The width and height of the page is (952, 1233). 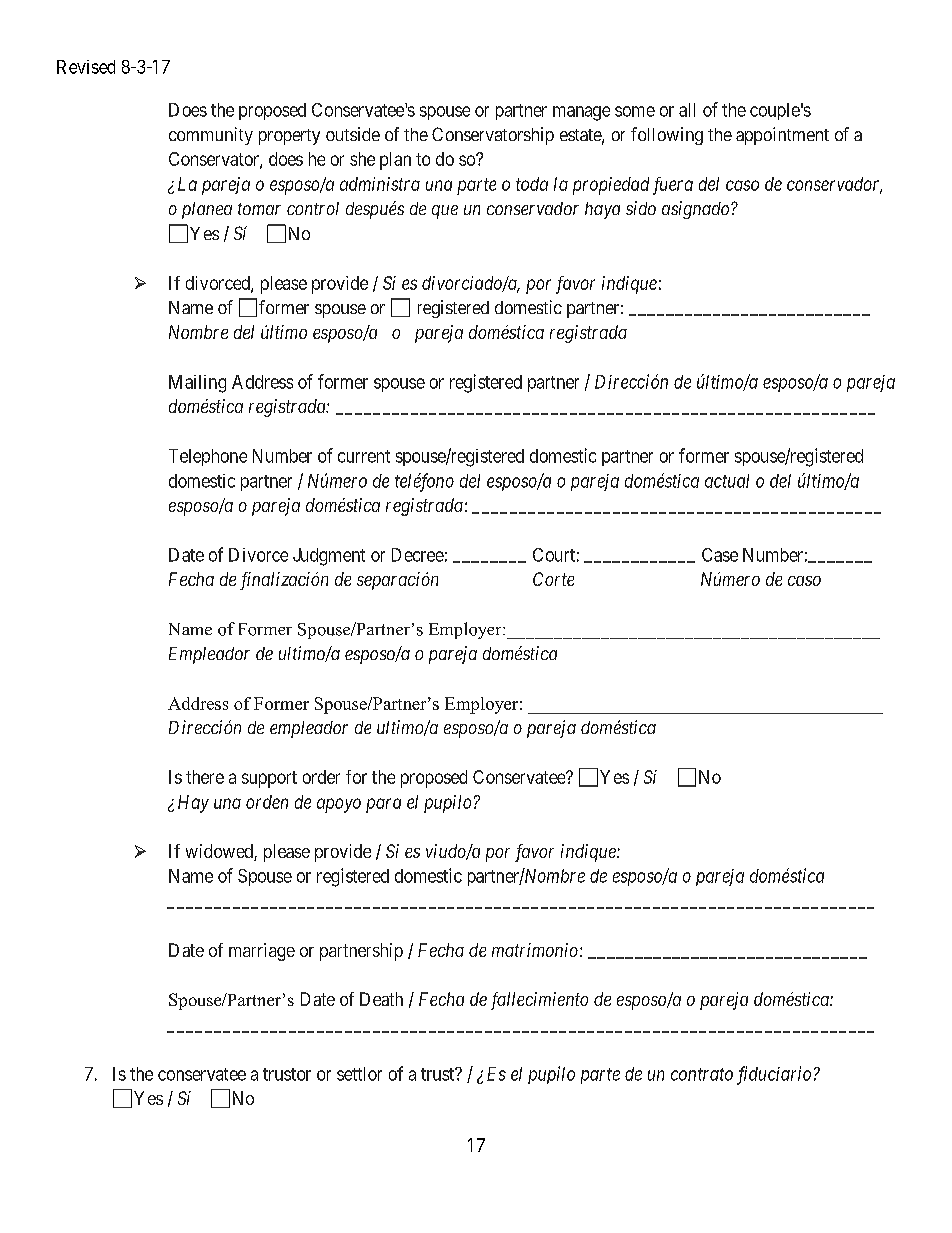 What do you see at coordinates (720, 555) in the page?
I see `Case` at bounding box center [720, 555].
